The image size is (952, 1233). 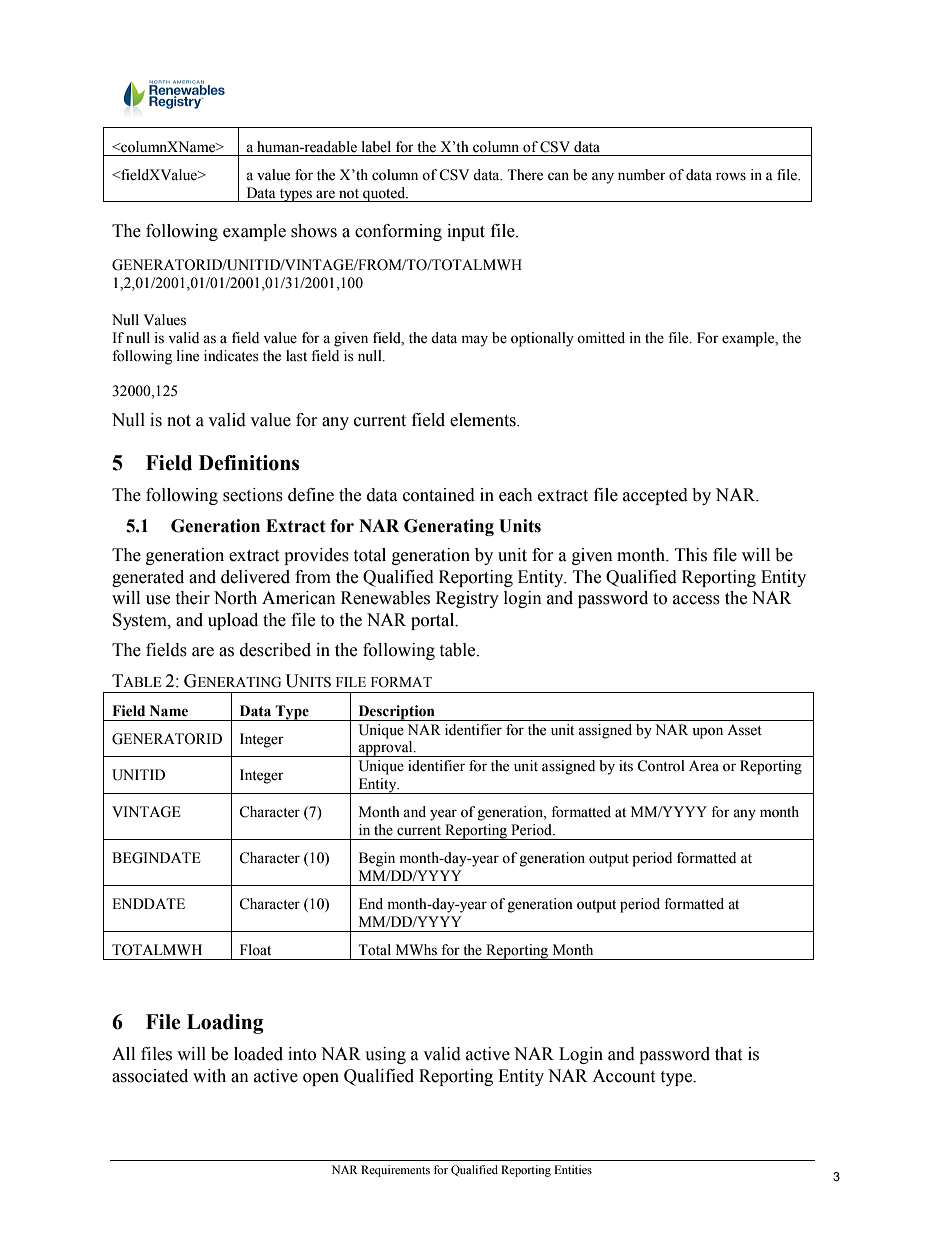 What do you see at coordinates (623, 1076) in the document?
I see `Account` at bounding box center [623, 1076].
